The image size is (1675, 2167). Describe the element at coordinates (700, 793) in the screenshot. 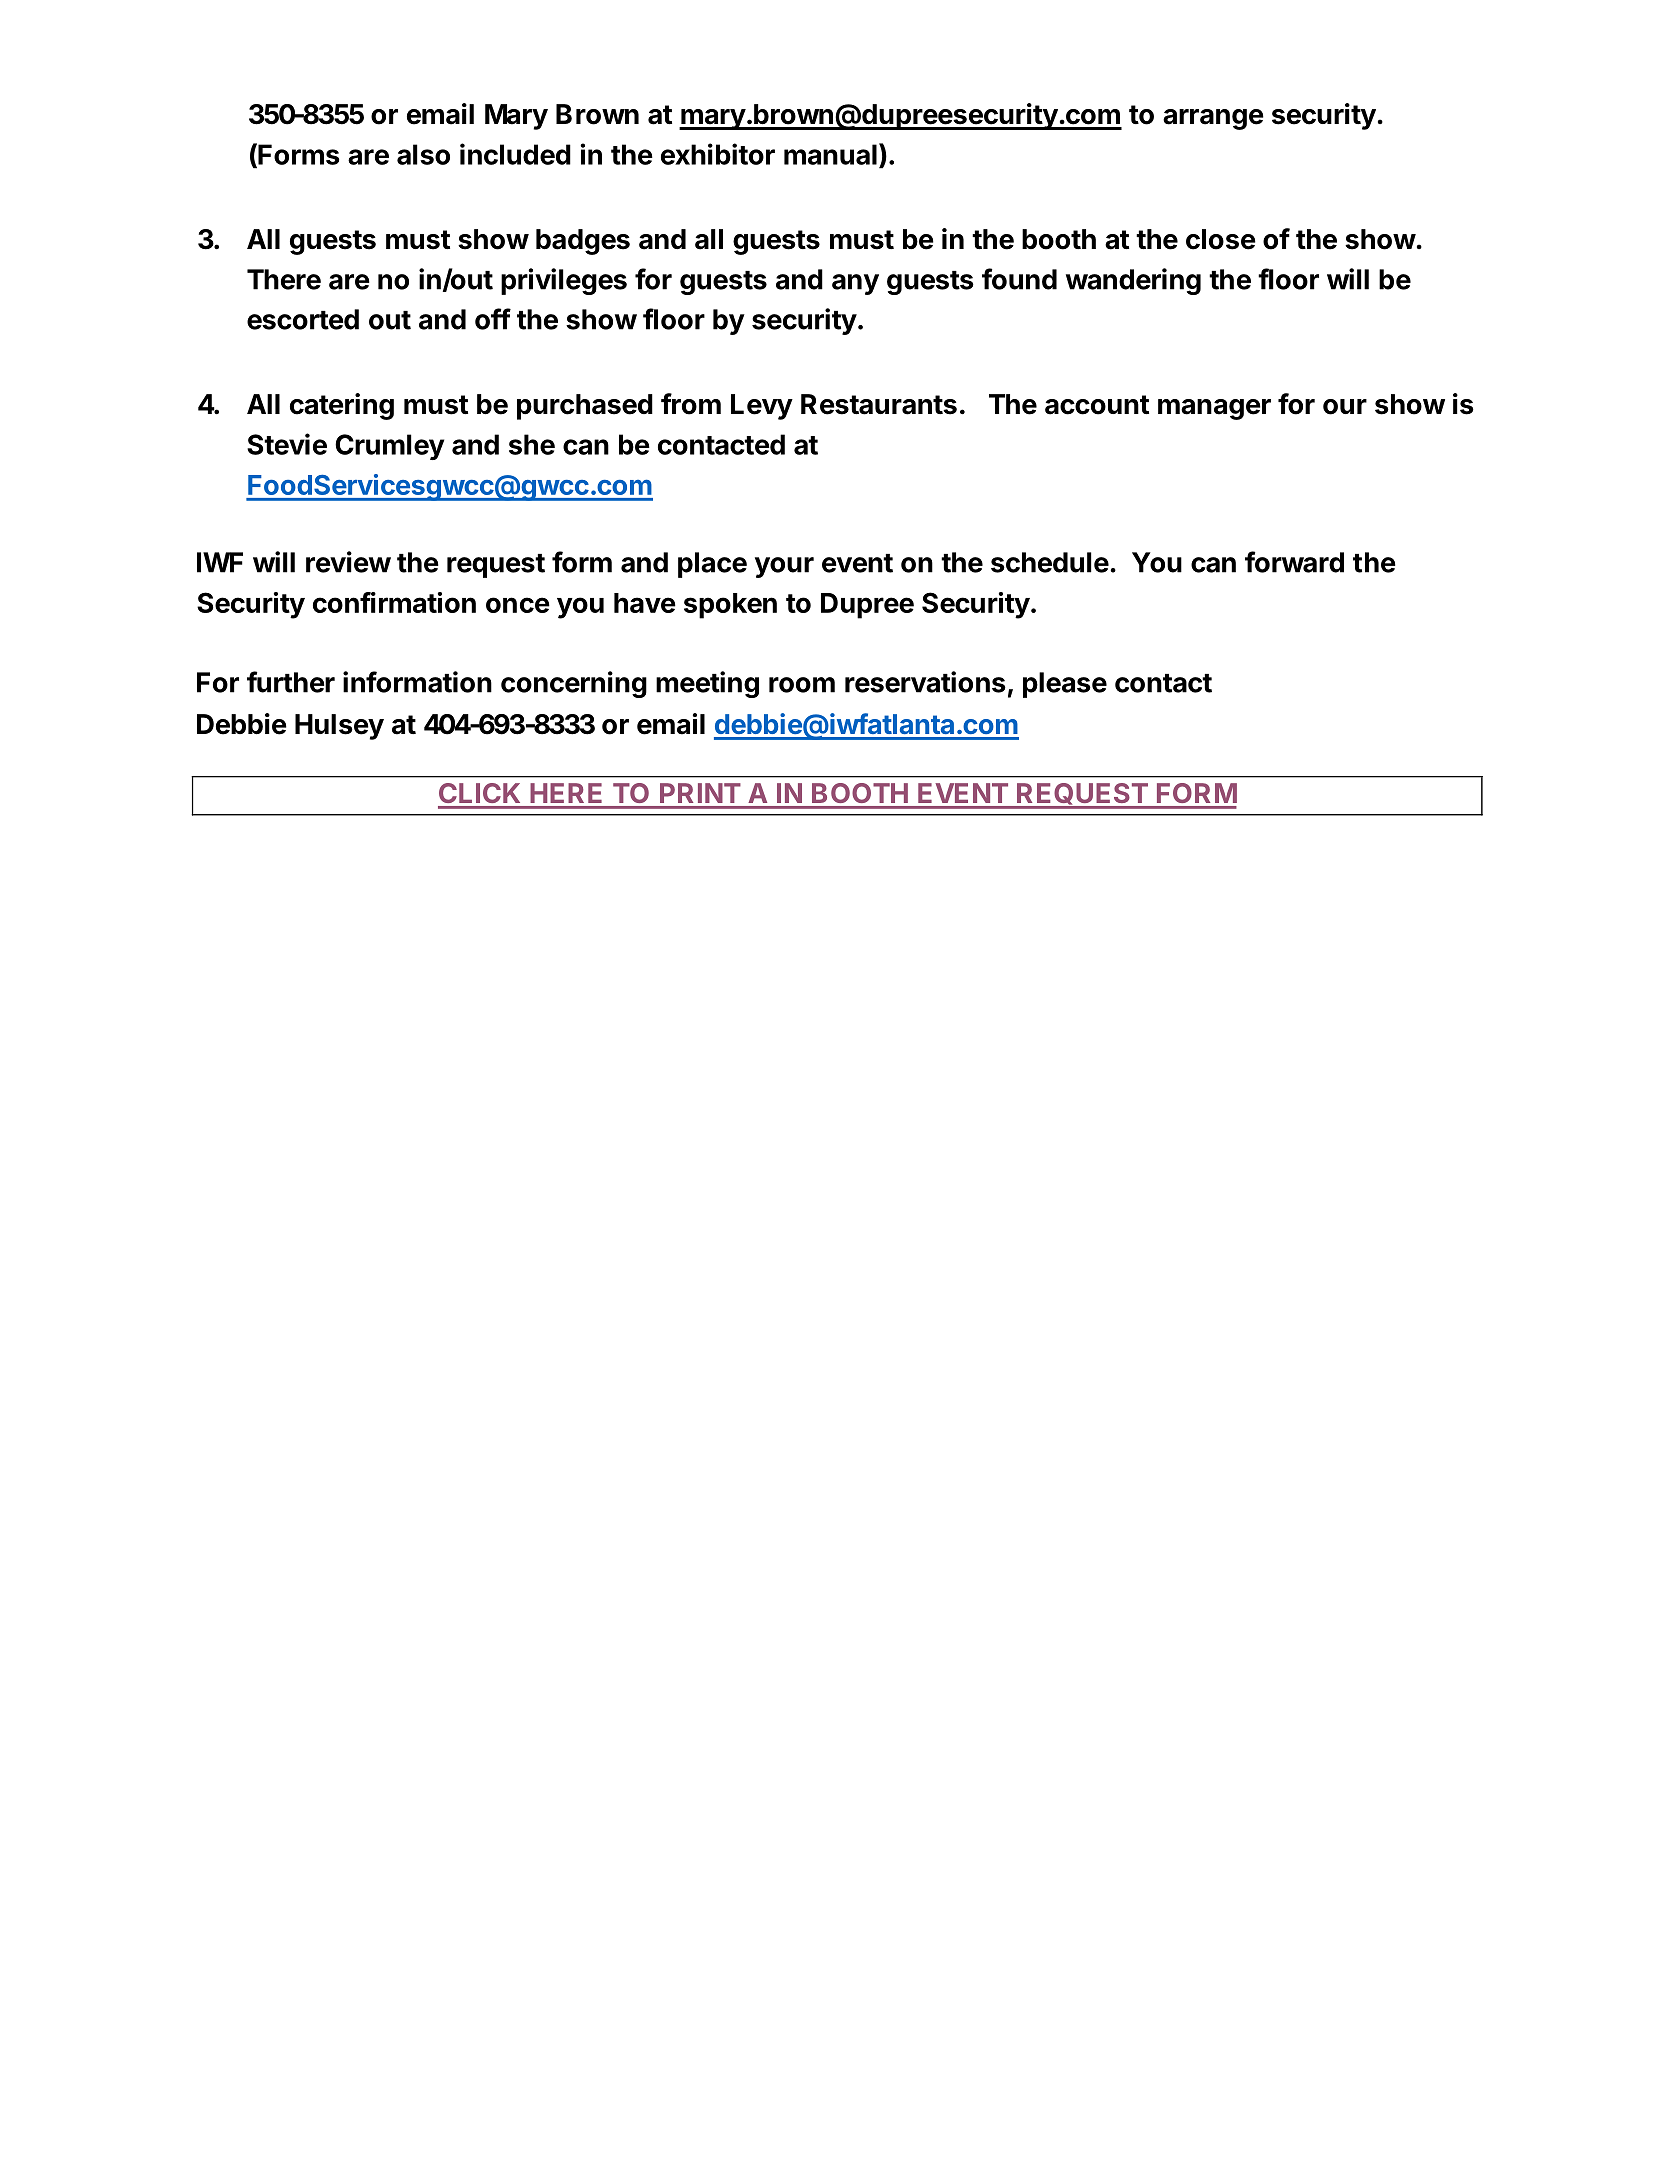

I see `PRINT` at that location.
